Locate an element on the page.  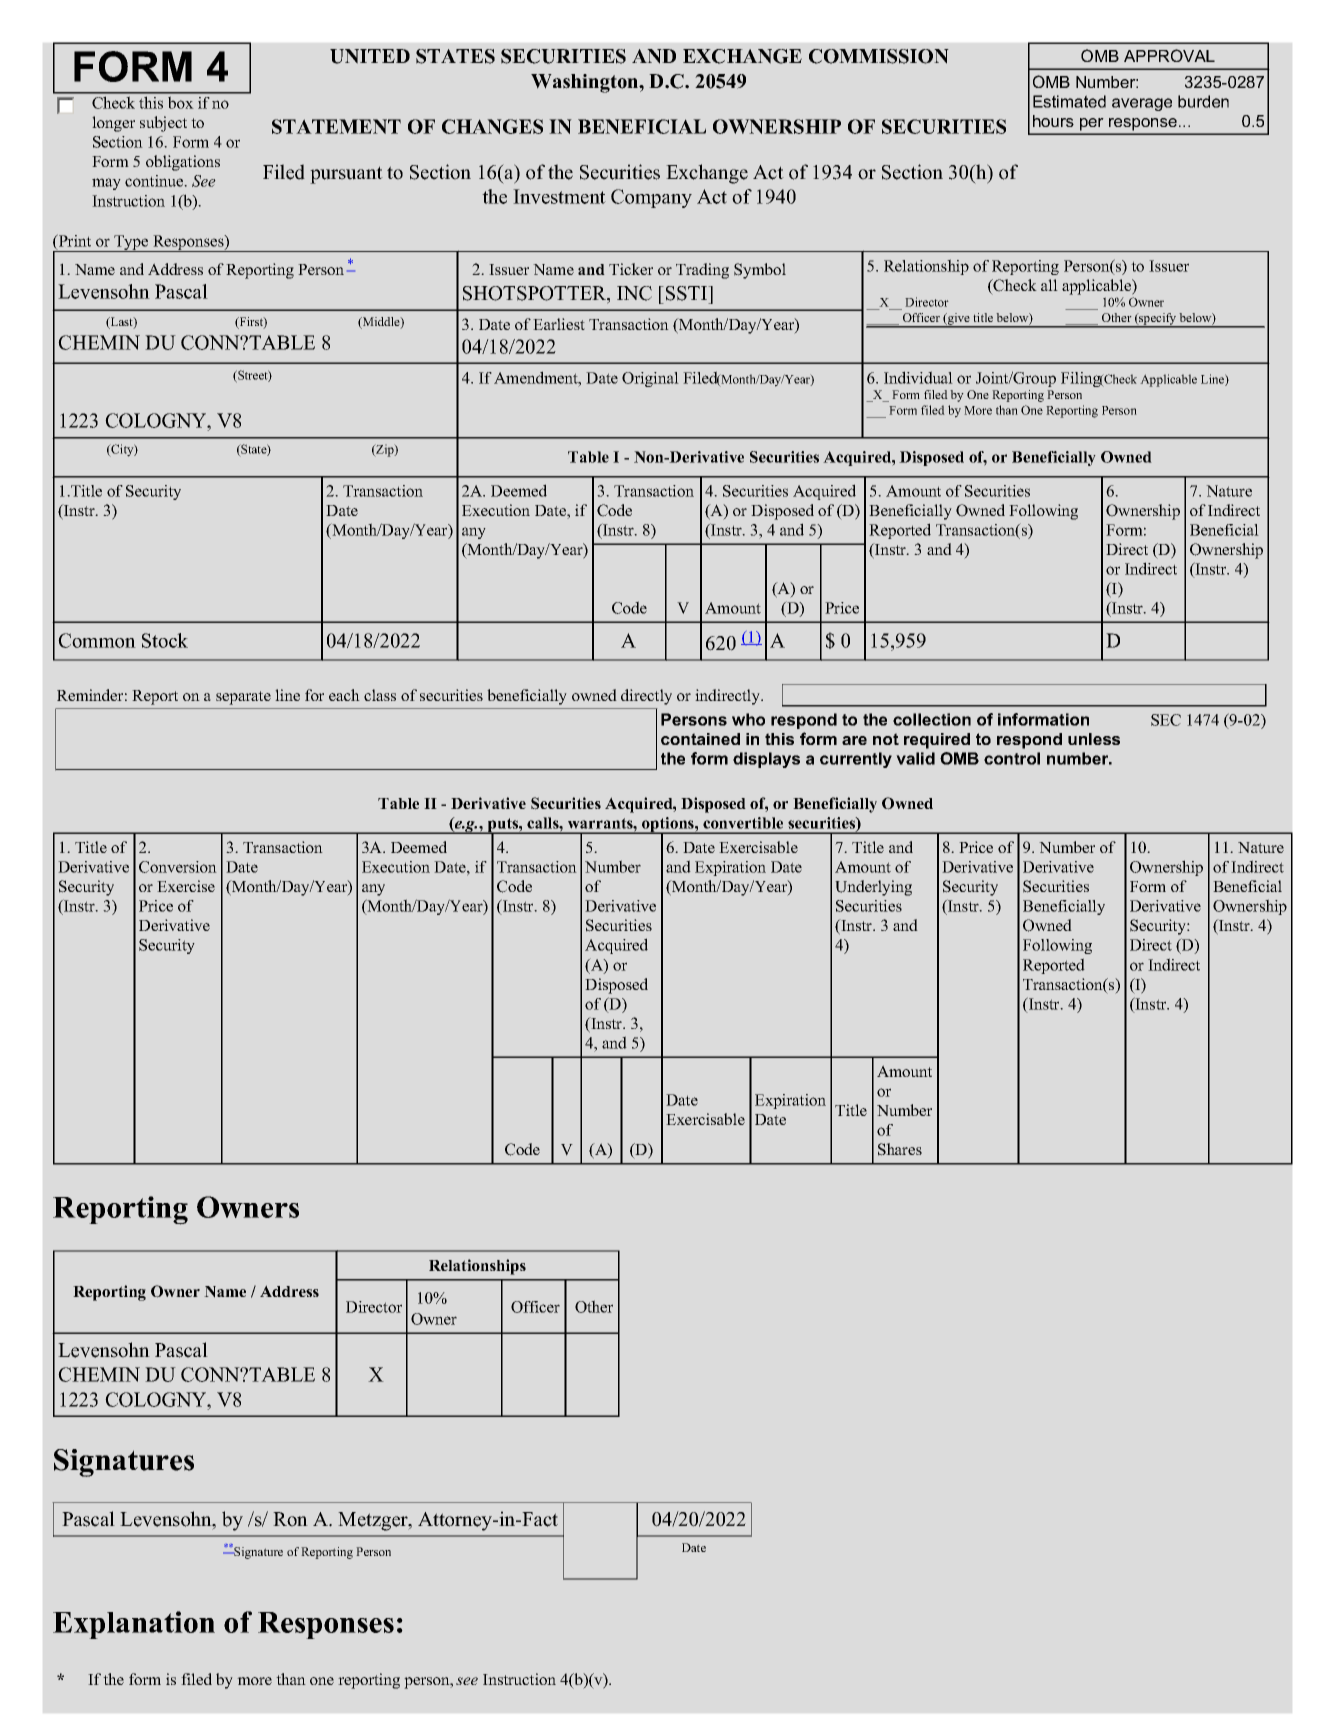
control is located at coordinates (1012, 758).
